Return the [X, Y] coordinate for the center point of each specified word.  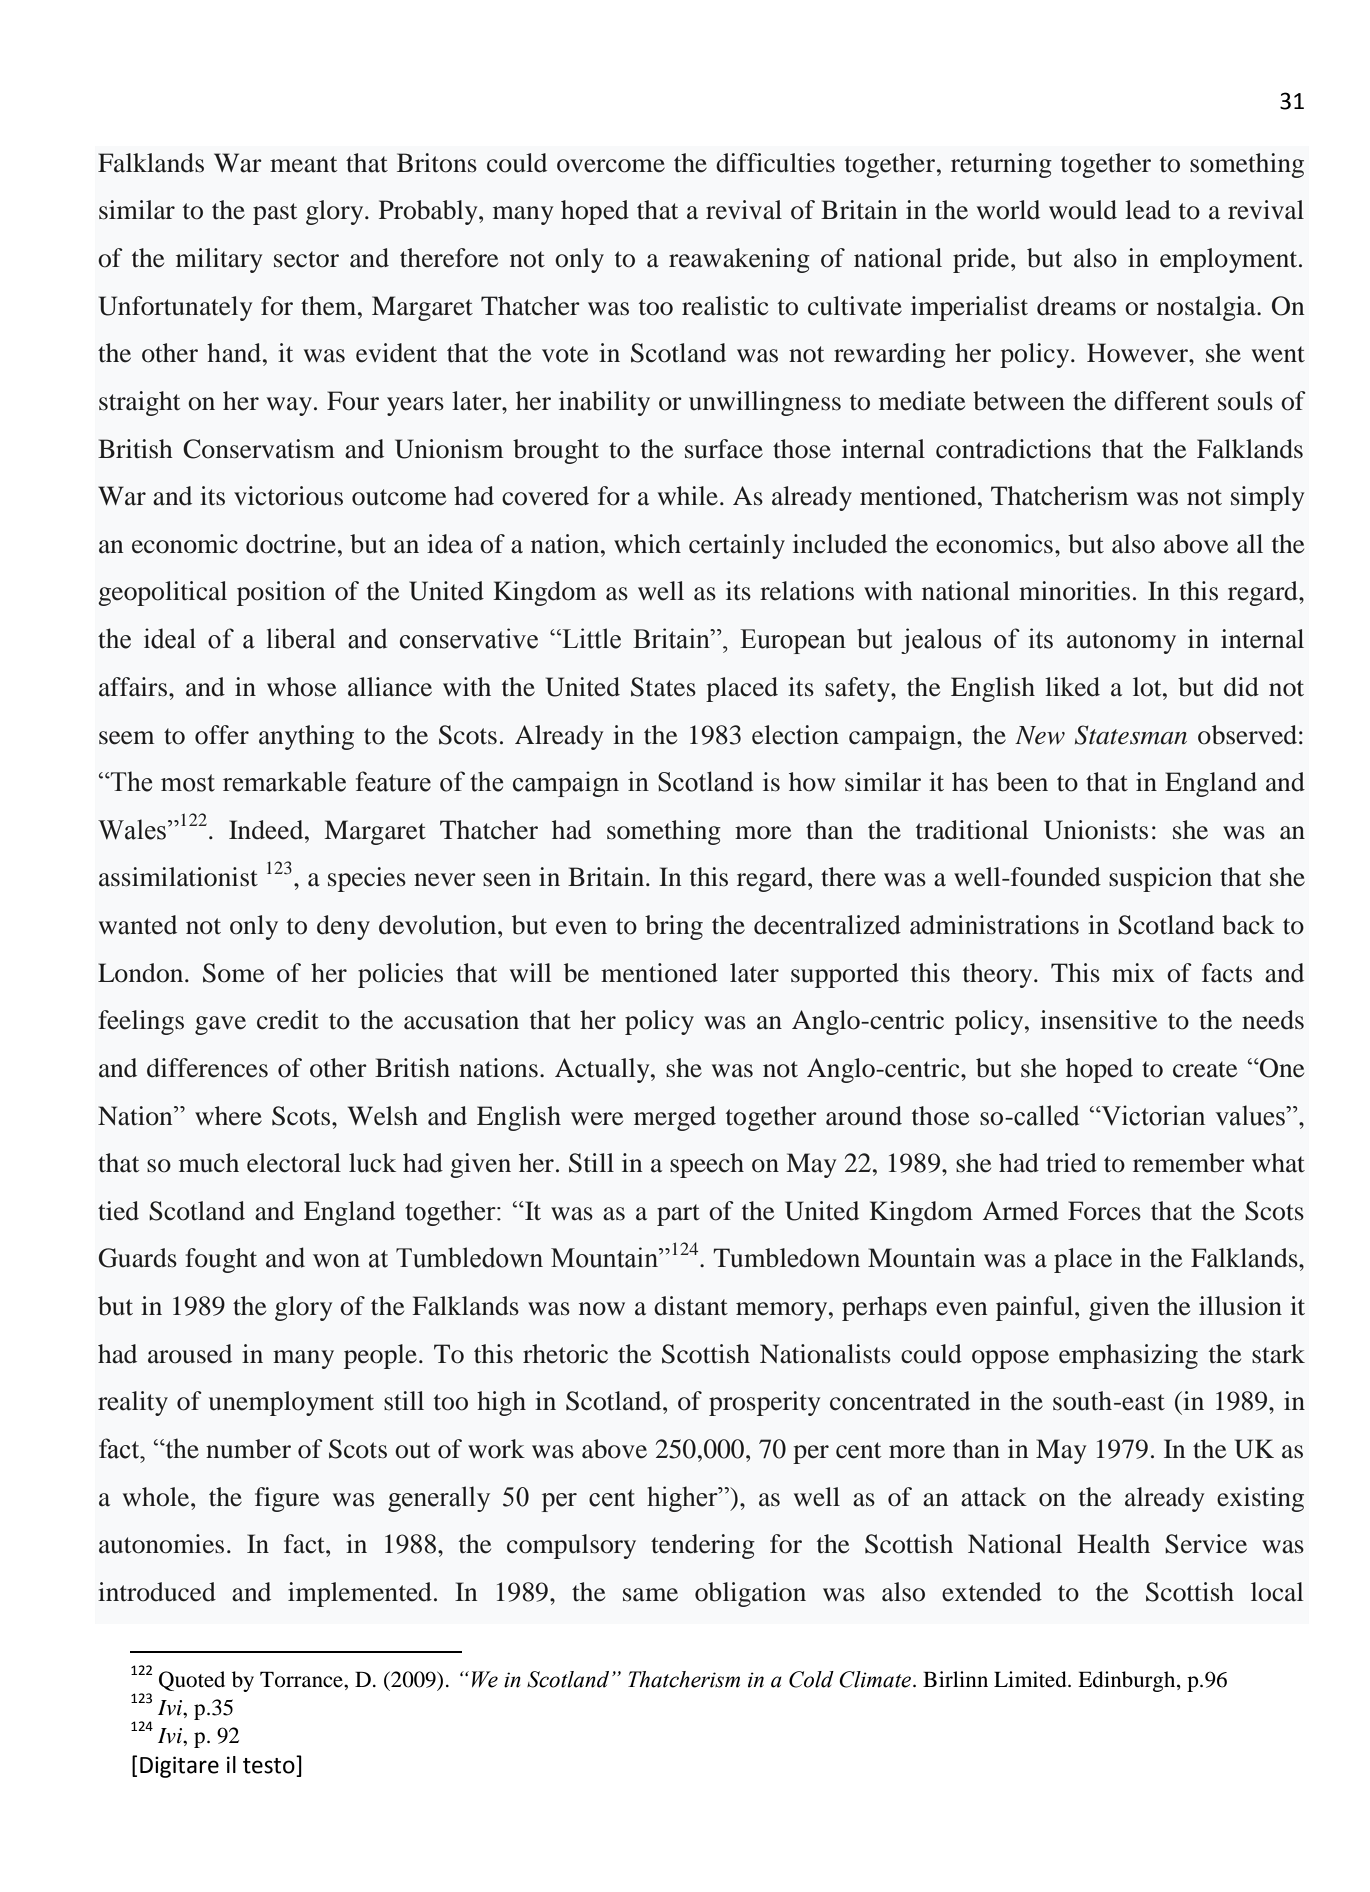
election [795, 735]
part [678, 1215]
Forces [1104, 1211]
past [275, 214]
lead [1148, 210]
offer [222, 735]
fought [221, 1260]
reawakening [739, 260]
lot [1148, 687]
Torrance [302, 1679]
